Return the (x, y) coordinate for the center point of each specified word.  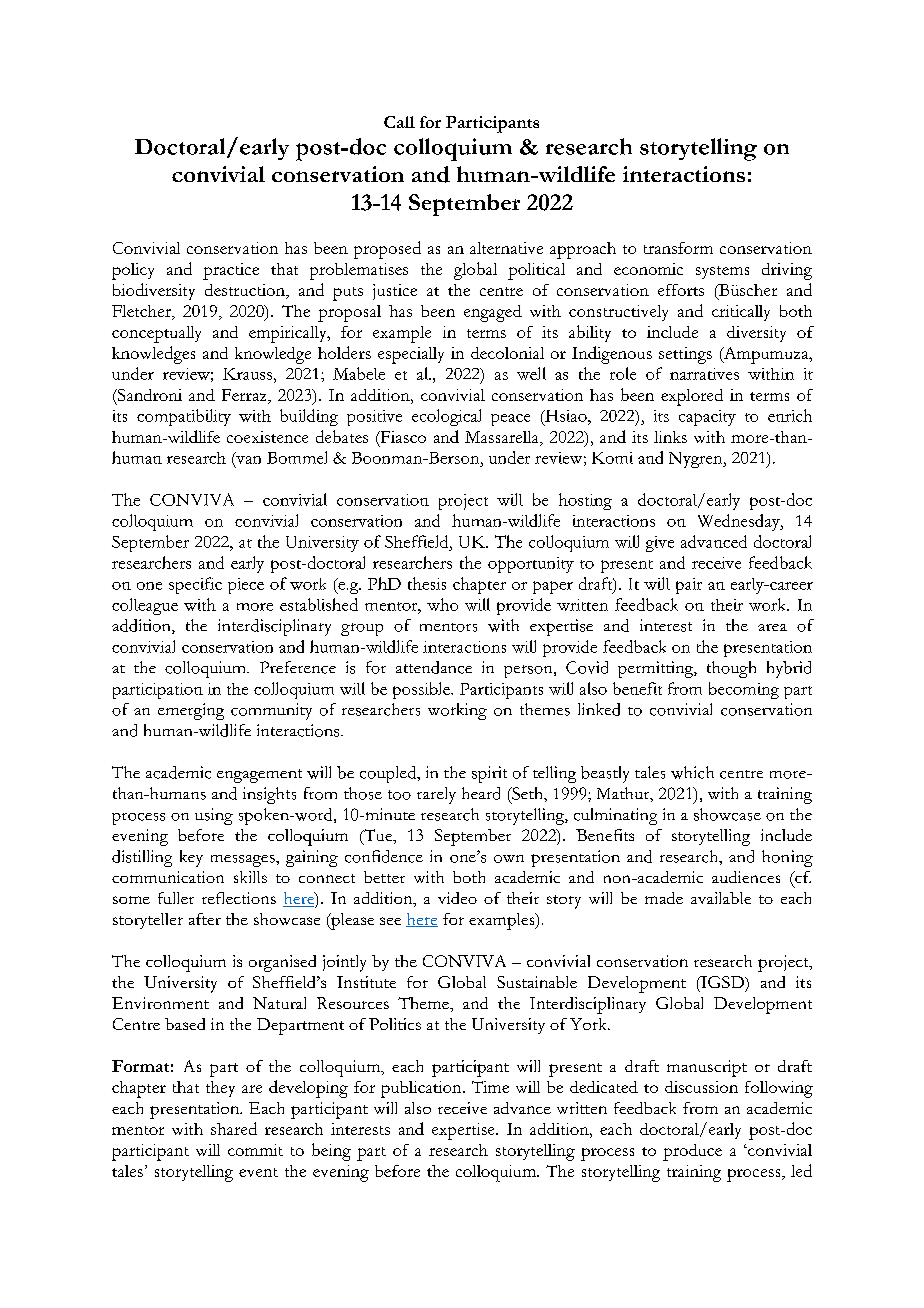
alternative (506, 248)
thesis (427, 583)
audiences (746, 877)
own (509, 859)
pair (689, 586)
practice (231, 271)
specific (195, 585)
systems (722, 272)
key (191, 858)
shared (234, 1128)
